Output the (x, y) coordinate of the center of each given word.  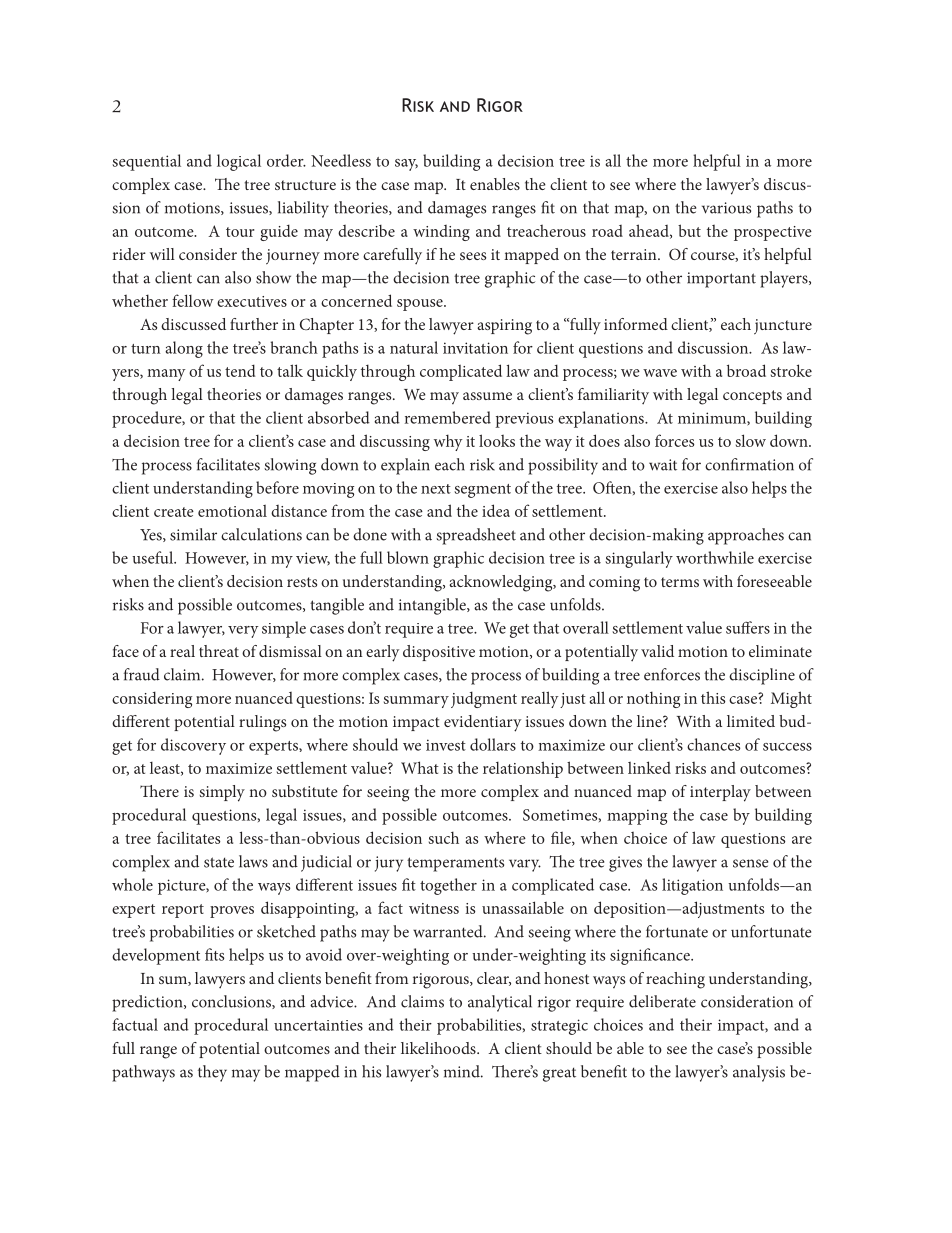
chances (713, 744)
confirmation (749, 464)
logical (239, 162)
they (212, 1073)
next (436, 489)
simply (222, 793)
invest (446, 745)
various (726, 208)
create (174, 512)
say (406, 165)
